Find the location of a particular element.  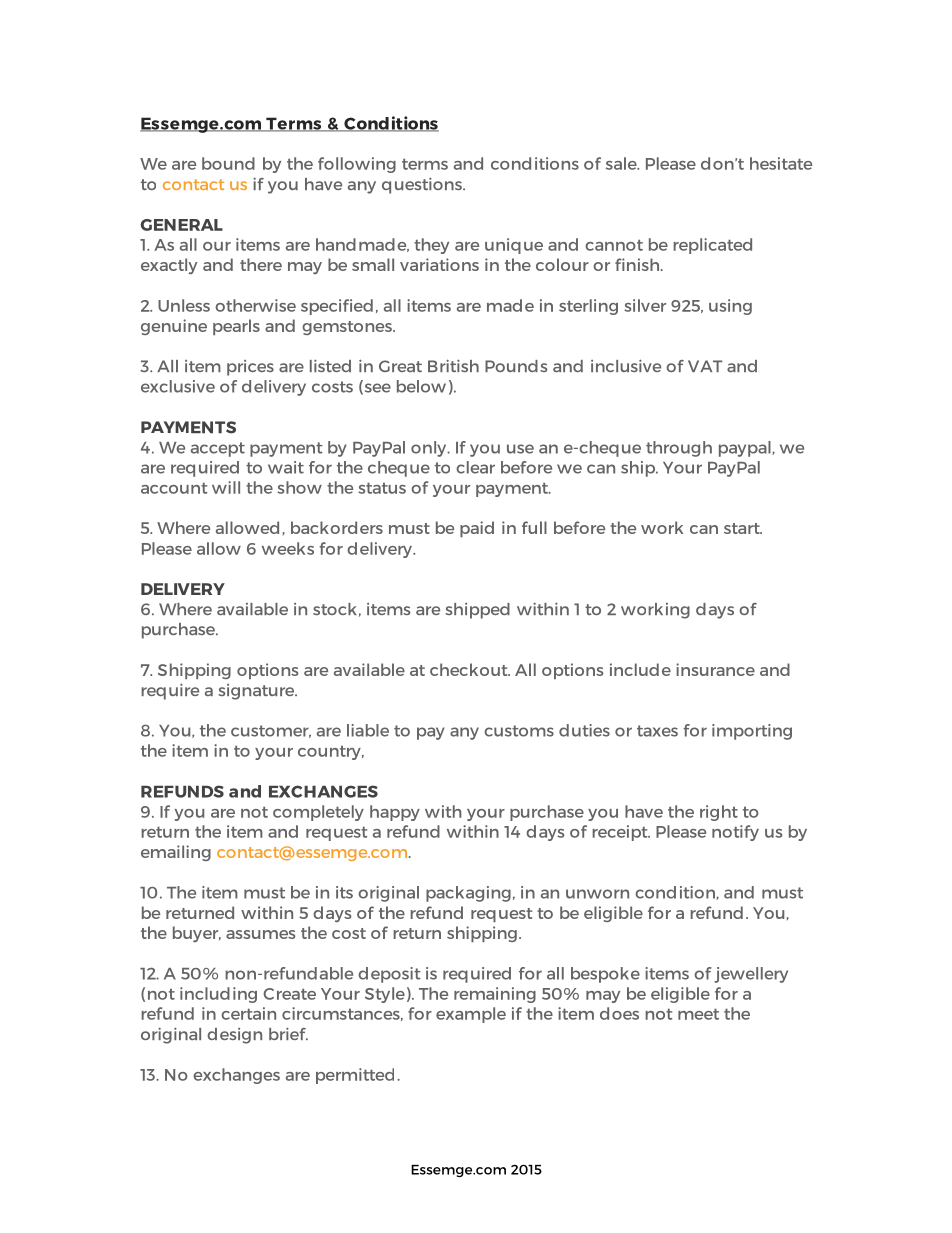

questions is located at coordinates (423, 185).
